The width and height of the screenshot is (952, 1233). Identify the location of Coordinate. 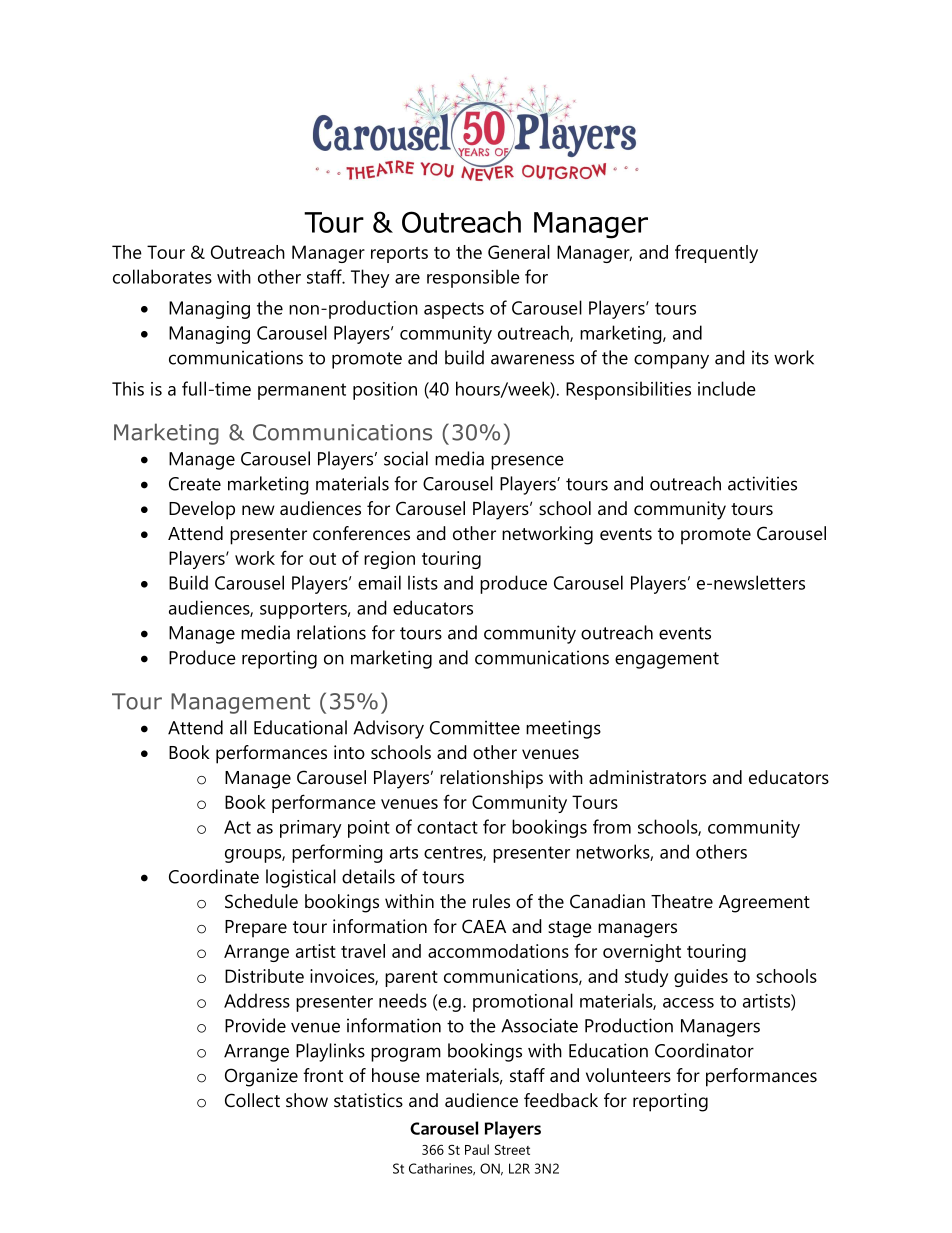
(214, 876).
